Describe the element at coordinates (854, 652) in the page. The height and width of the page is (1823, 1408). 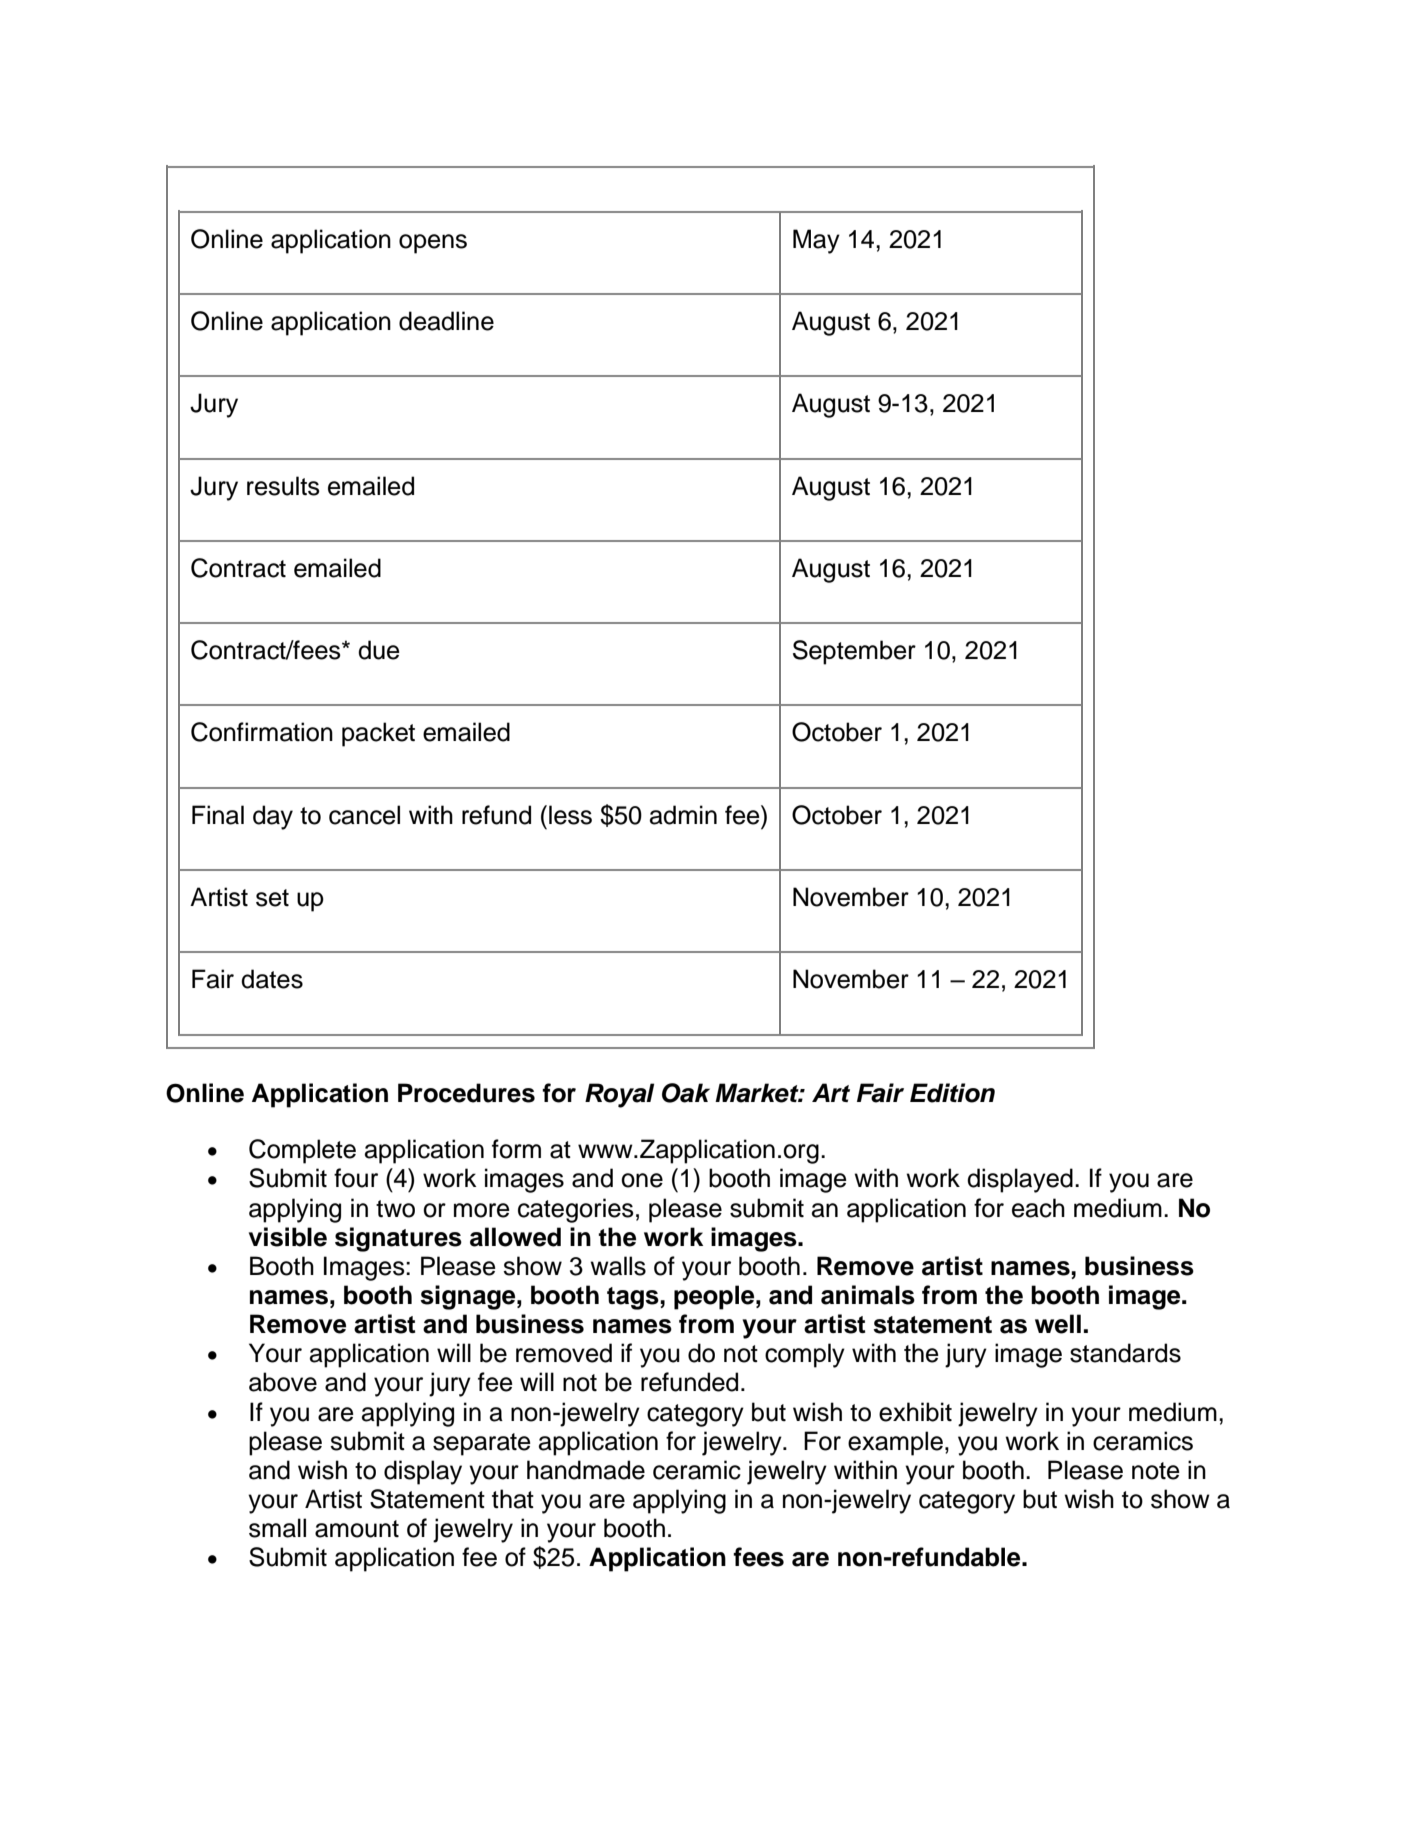
I see `September` at that location.
